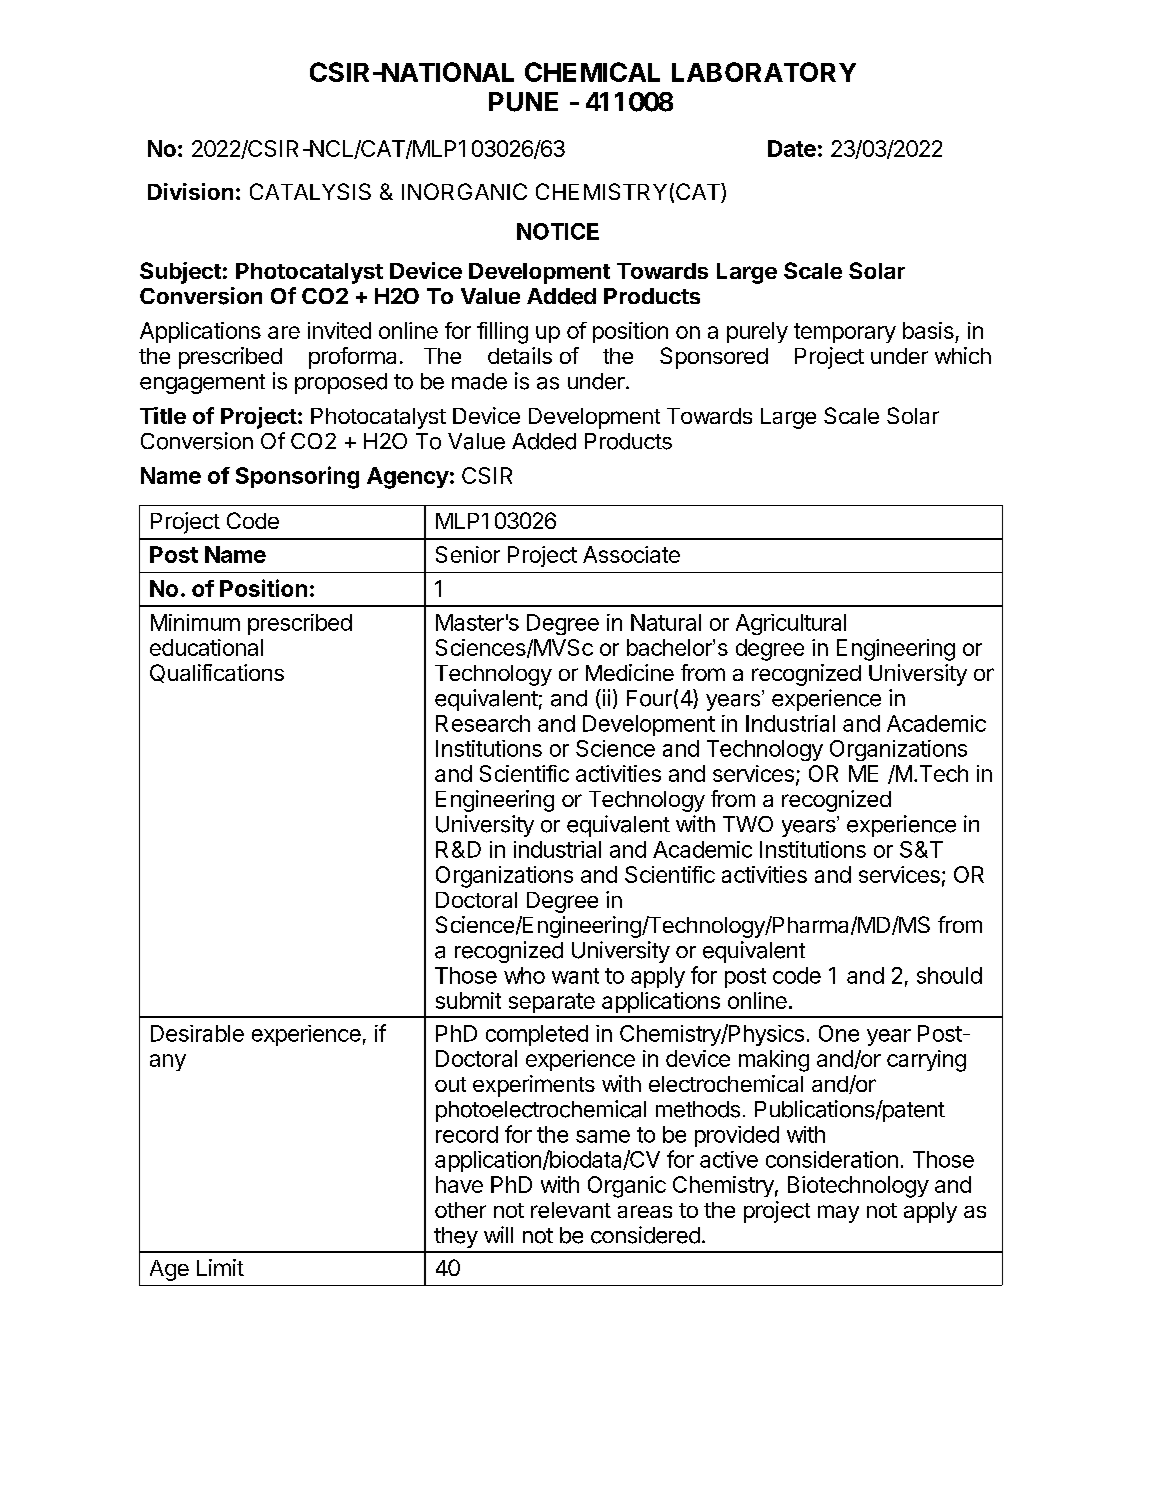 The height and width of the screenshot is (1491, 1152). Describe the element at coordinates (792, 148) in the screenshot. I see `Date` at that location.
